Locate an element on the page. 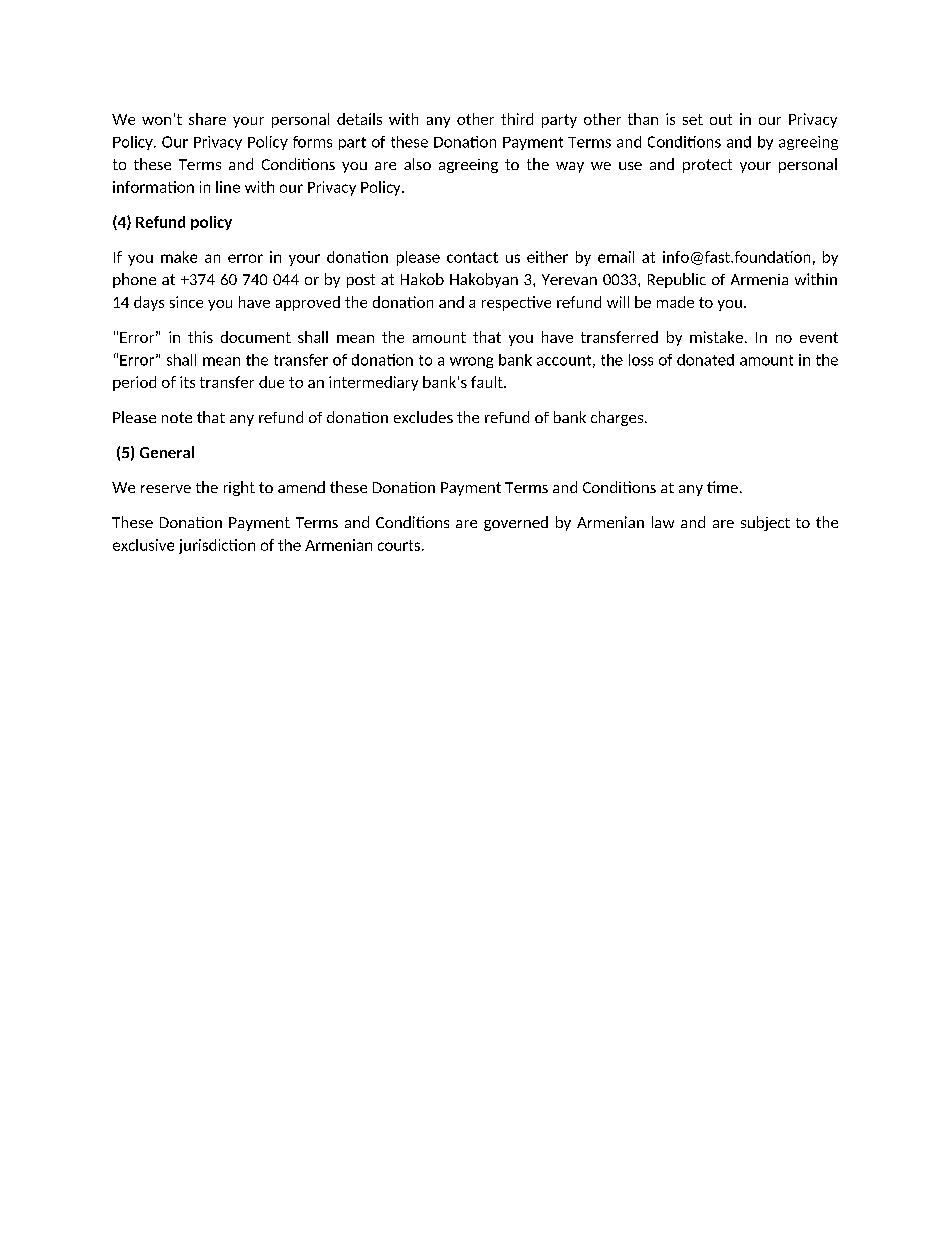  its is located at coordinates (187, 382).
